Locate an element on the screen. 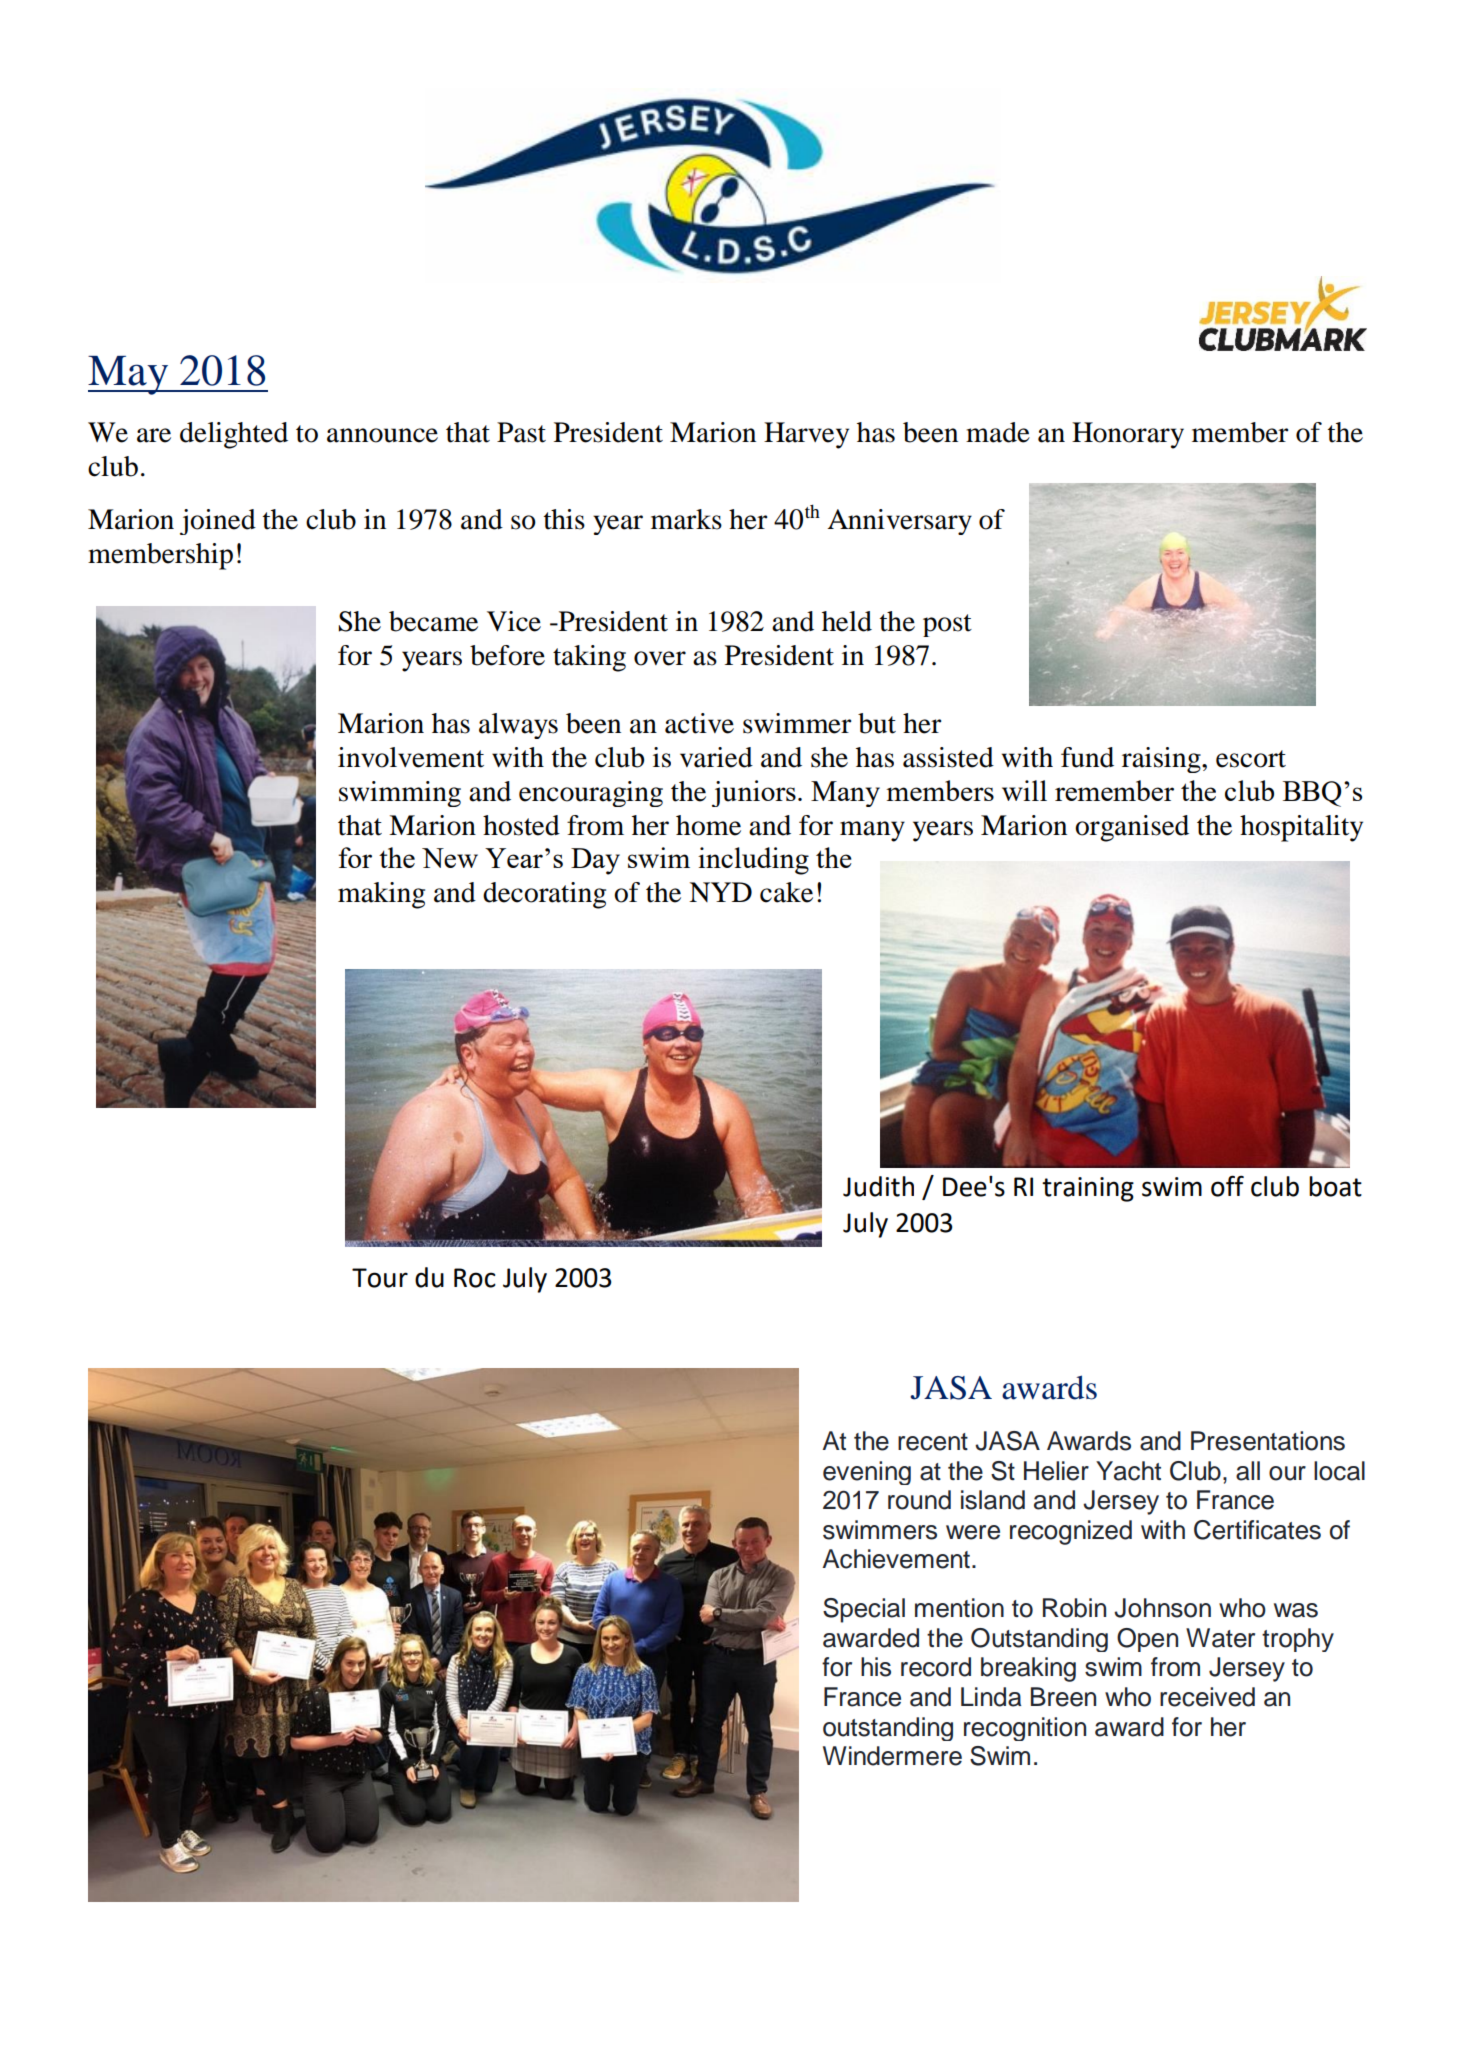 The height and width of the screenshot is (2061, 1457). Judith is located at coordinates (878, 1186).
